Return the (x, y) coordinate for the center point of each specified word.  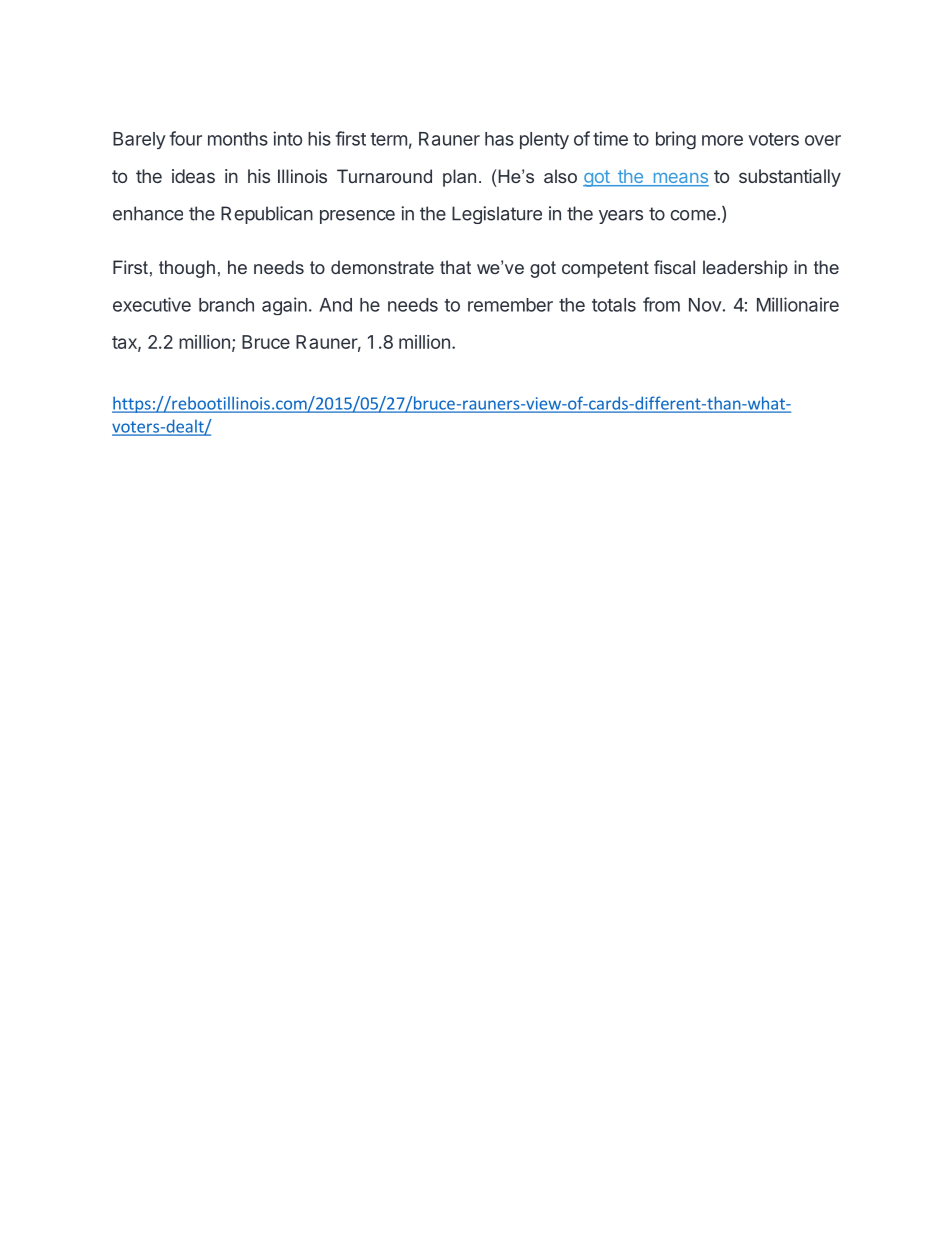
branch (226, 305)
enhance (148, 213)
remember (510, 305)
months (238, 139)
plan (459, 178)
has (499, 139)
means (680, 179)
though (187, 269)
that (455, 267)
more (722, 140)
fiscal (674, 267)
